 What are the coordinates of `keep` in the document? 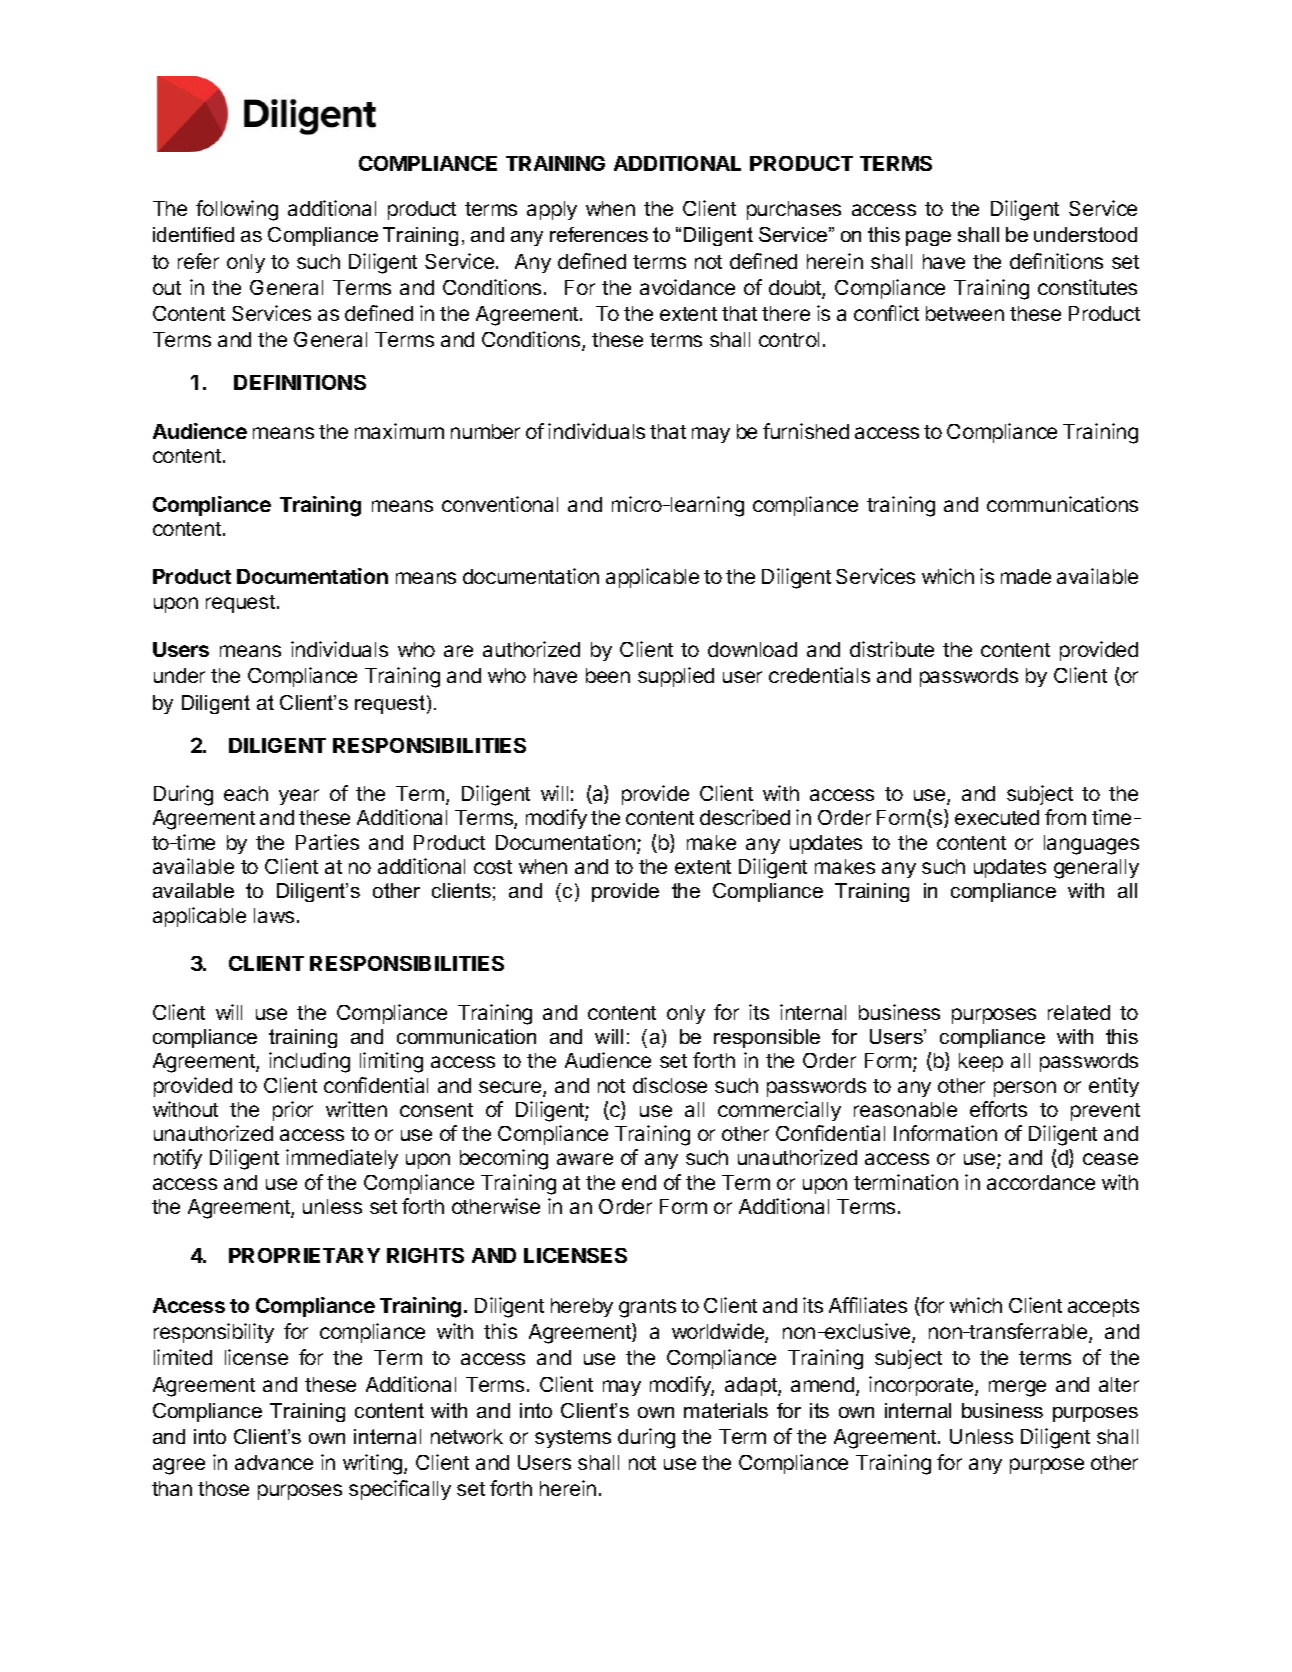 It's located at (981, 1062).
